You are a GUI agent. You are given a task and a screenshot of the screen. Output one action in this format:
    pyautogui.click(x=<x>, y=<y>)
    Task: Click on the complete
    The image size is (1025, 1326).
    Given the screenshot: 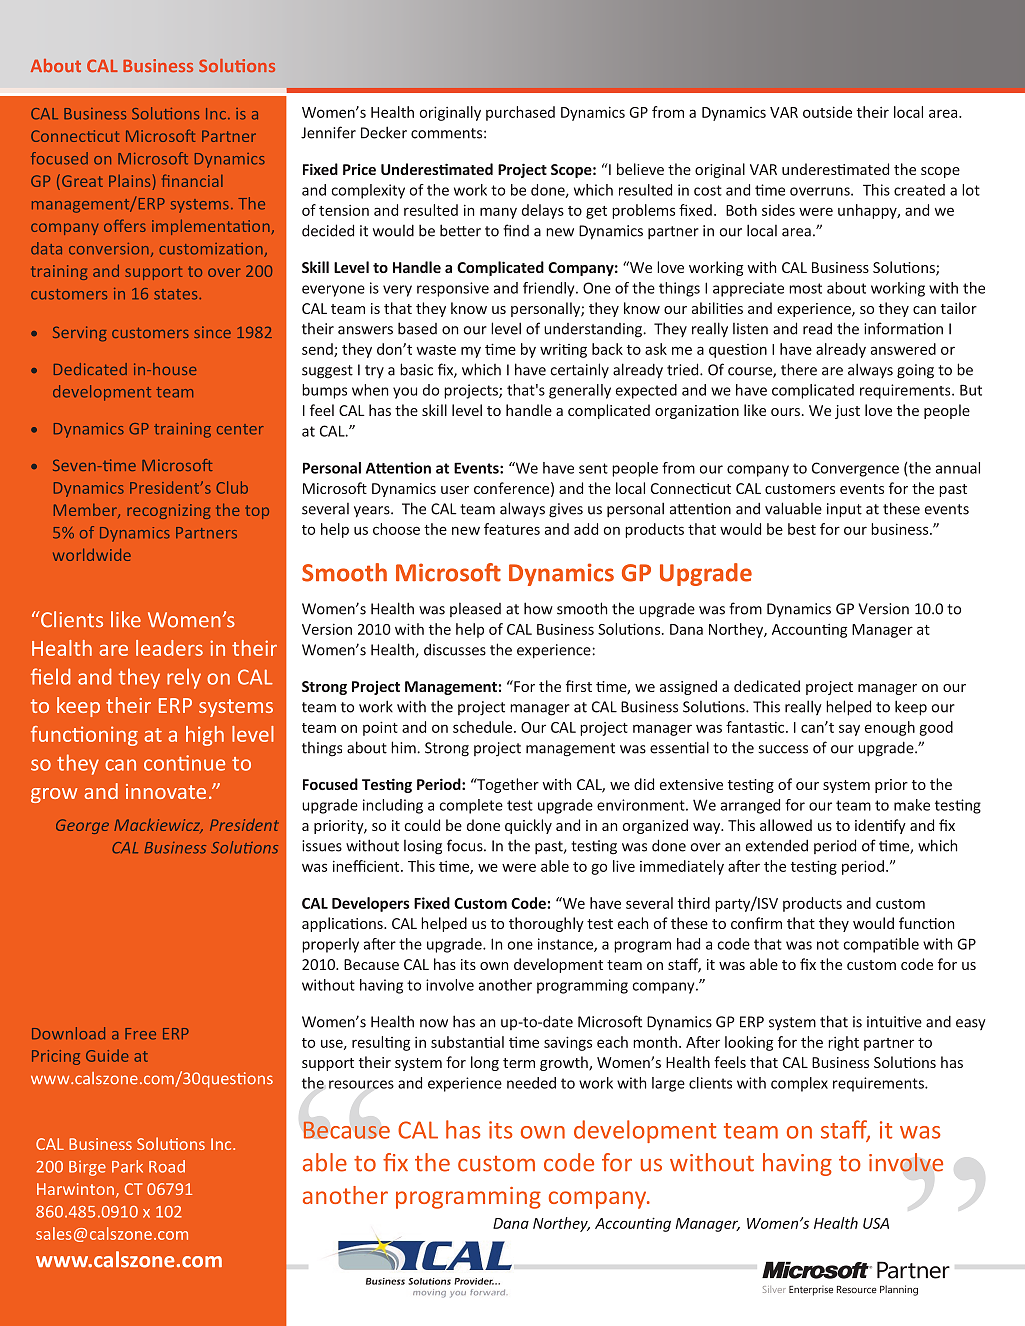 What is the action you would take?
    pyautogui.click(x=471, y=806)
